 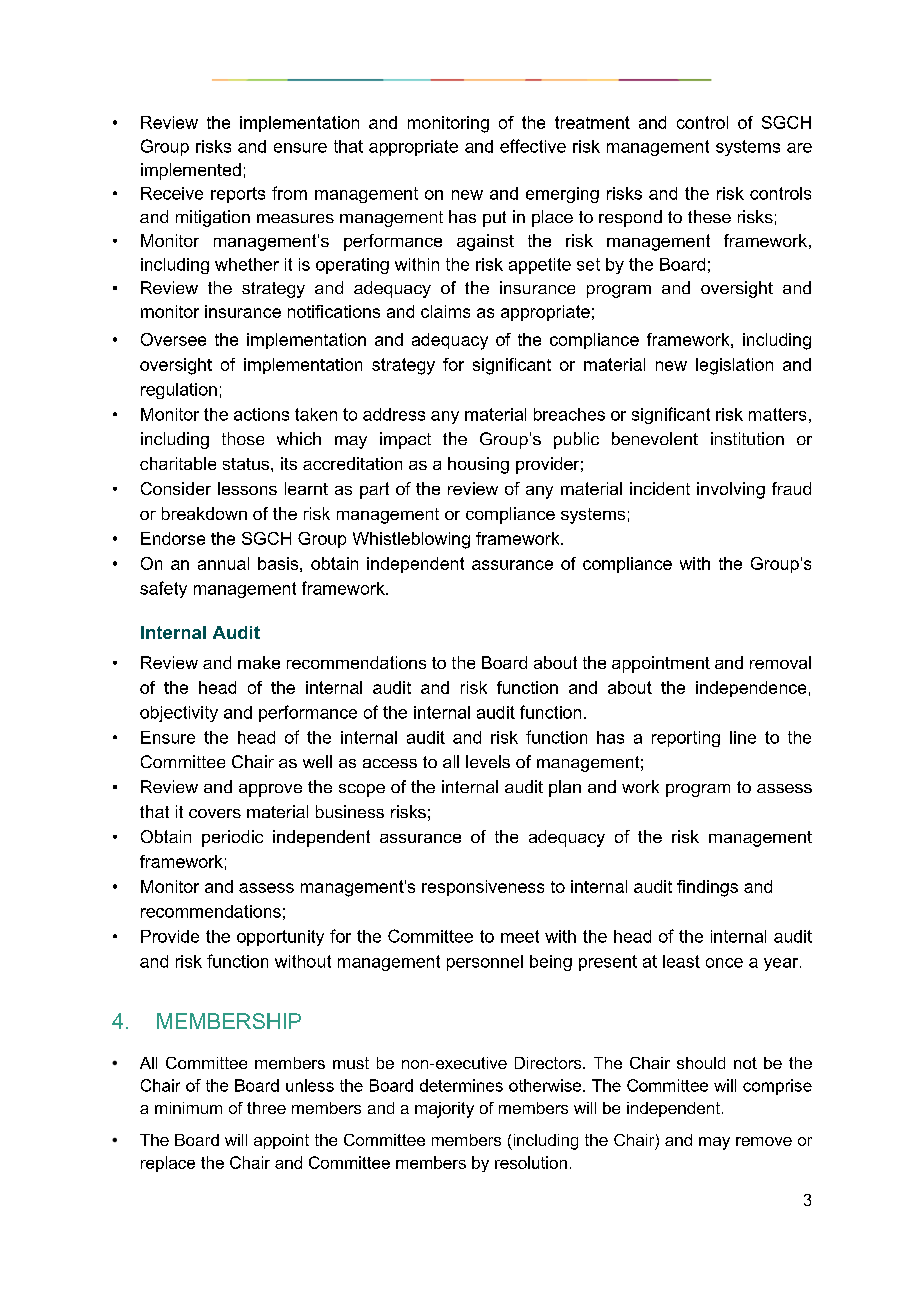 What do you see at coordinates (215, 813) in the screenshot?
I see `covers` at bounding box center [215, 813].
